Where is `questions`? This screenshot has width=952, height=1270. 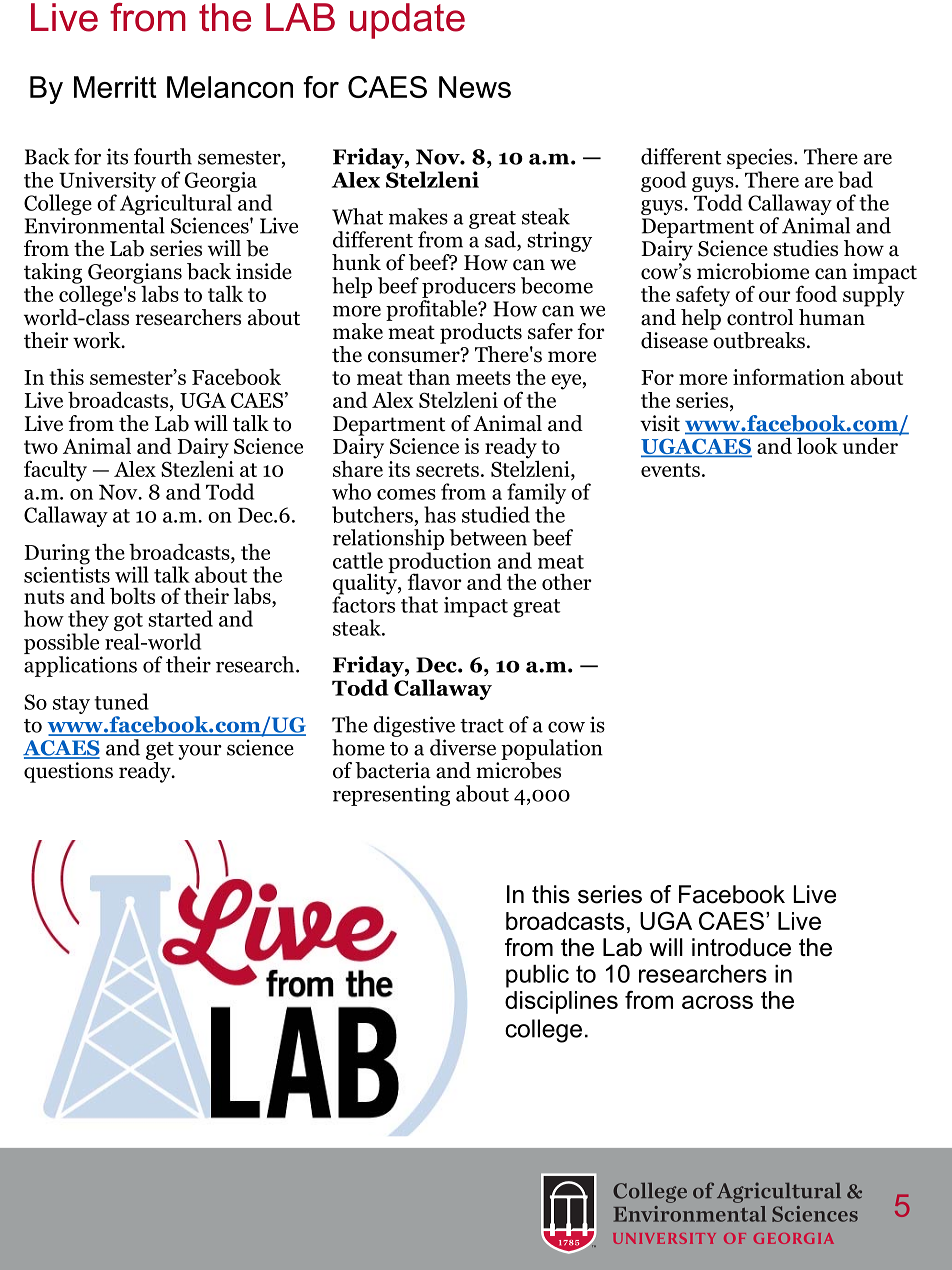 questions is located at coordinates (68, 772).
